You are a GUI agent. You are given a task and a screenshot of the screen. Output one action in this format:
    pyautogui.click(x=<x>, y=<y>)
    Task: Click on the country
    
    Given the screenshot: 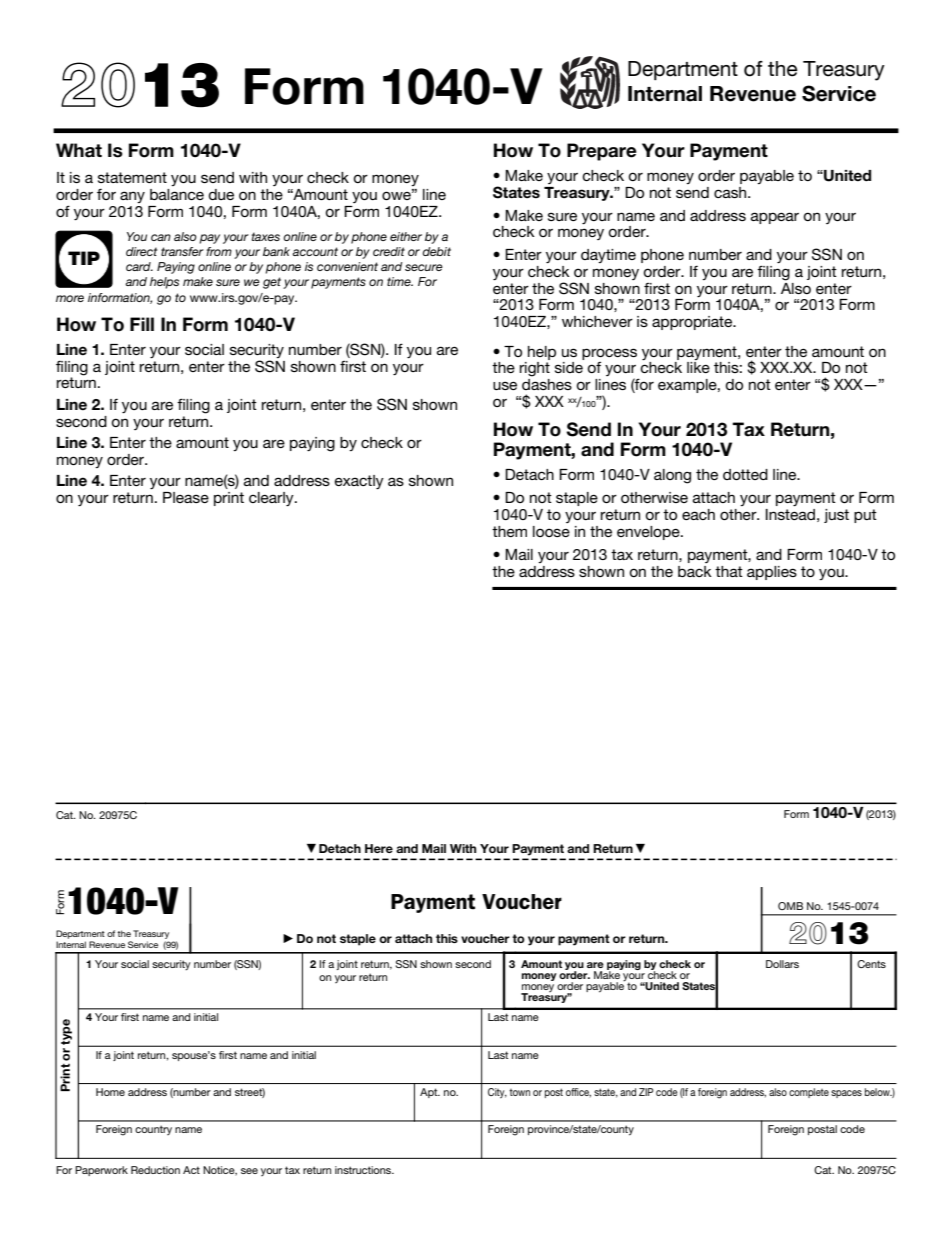 What is the action you would take?
    pyautogui.click(x=153, y=1130)
